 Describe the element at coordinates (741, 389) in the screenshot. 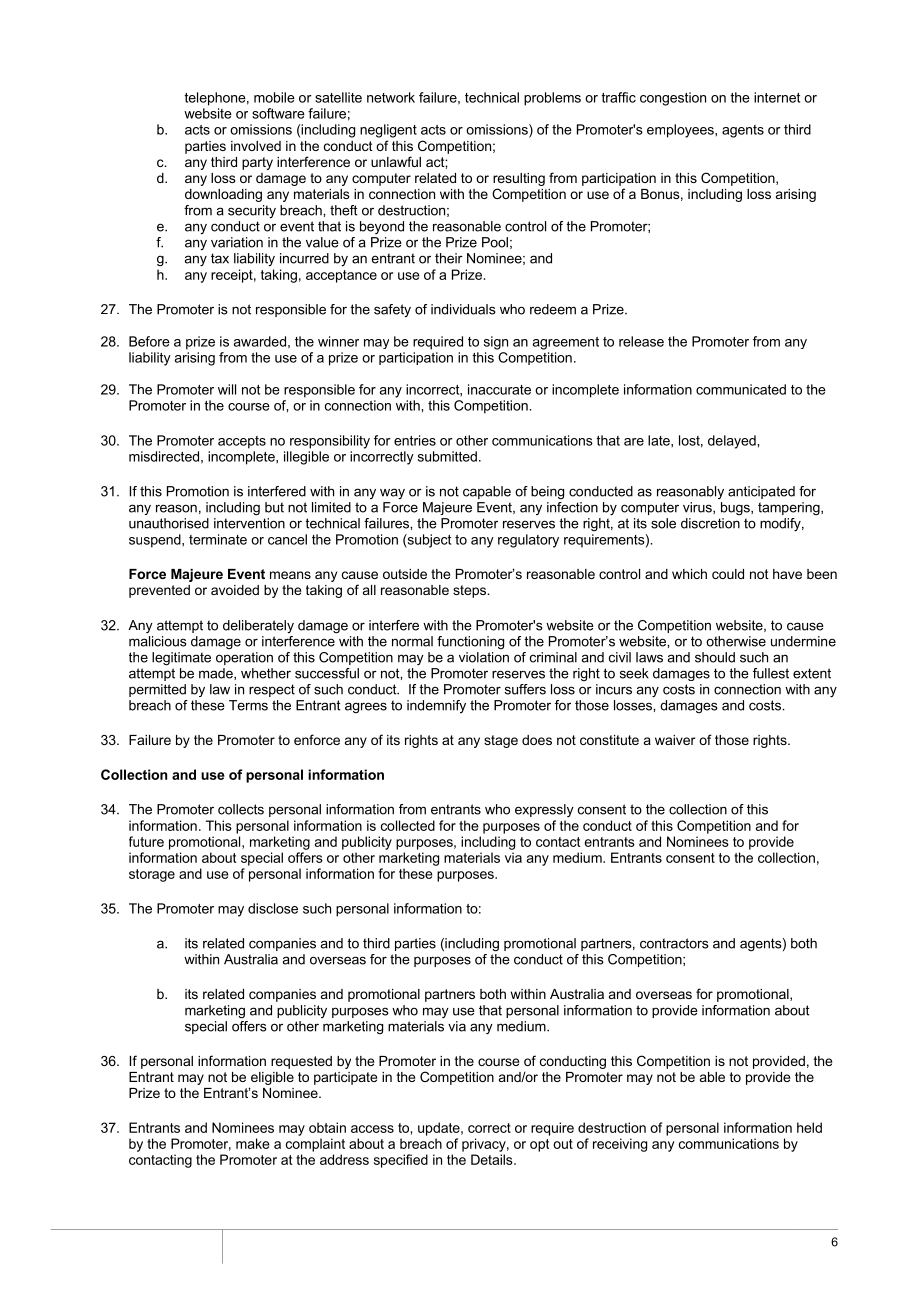

I see `communicated` at that location.
